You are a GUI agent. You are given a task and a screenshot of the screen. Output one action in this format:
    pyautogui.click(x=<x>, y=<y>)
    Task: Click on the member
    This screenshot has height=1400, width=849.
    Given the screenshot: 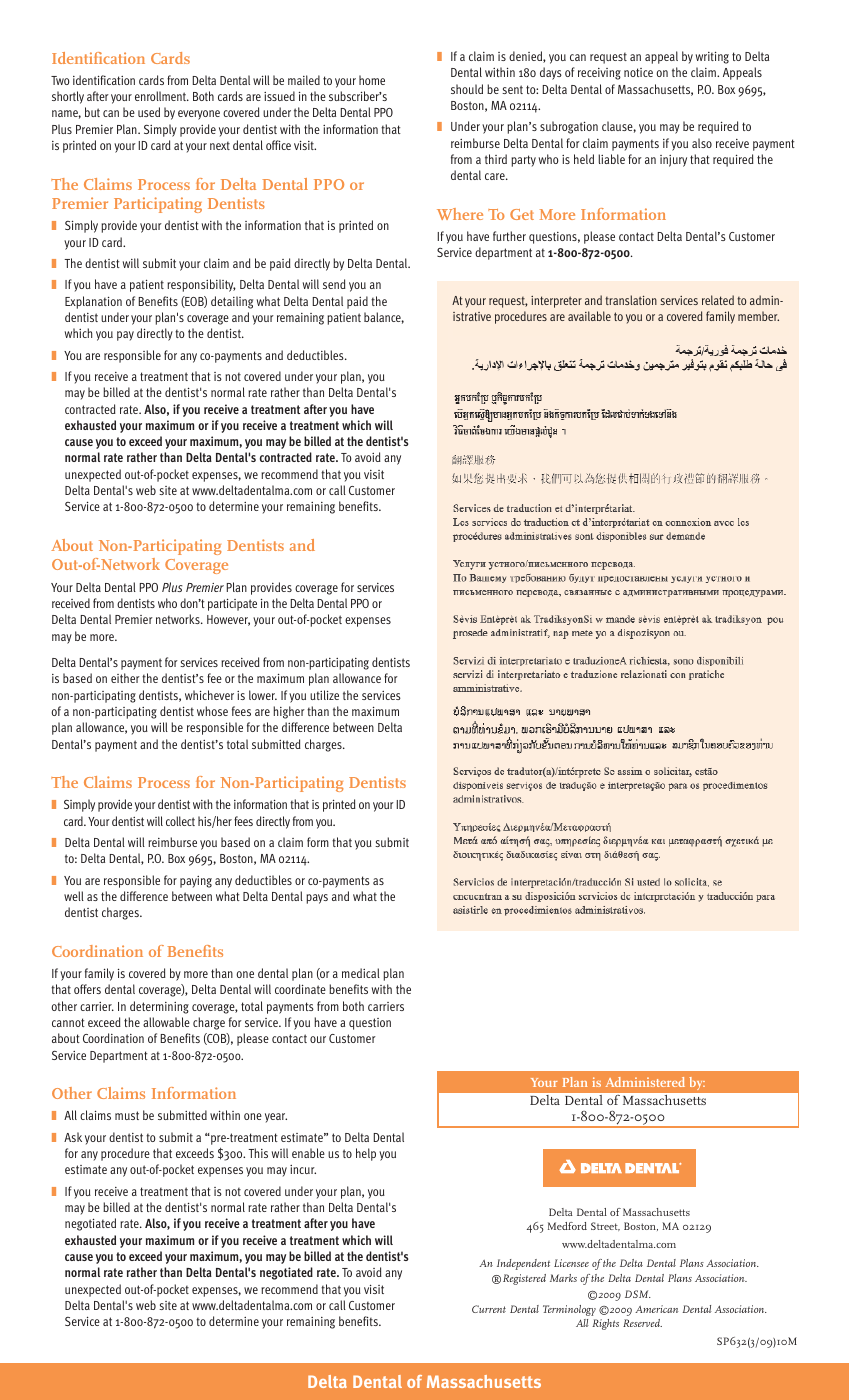 What is the action you would take?
    pyautogui.click(x=758, y=316)
